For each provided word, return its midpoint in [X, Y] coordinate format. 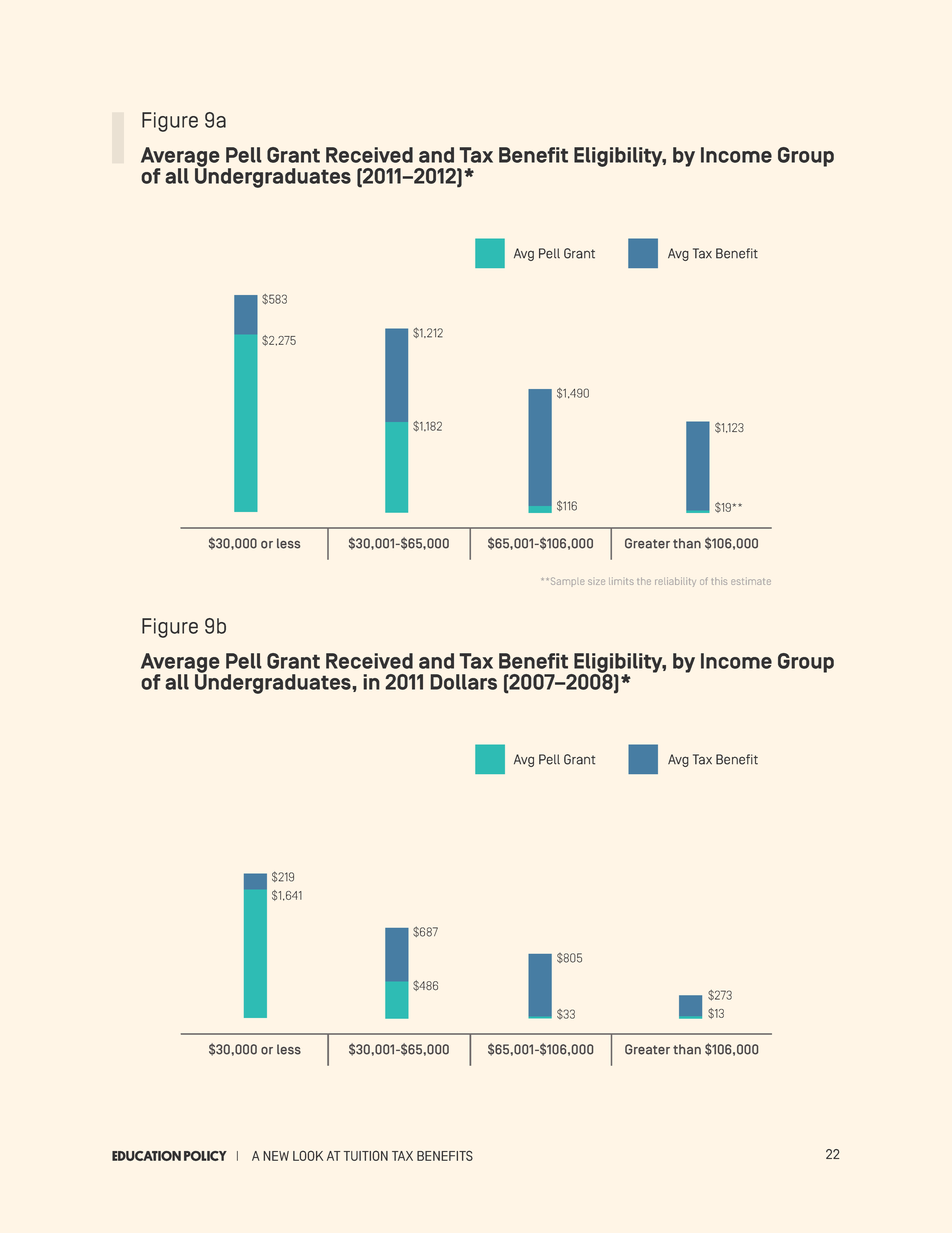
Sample [567, 581]
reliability [675, 582]
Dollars [463, 682]
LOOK [308, 1156]
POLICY [205, 1156]
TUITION [366, 1156]
